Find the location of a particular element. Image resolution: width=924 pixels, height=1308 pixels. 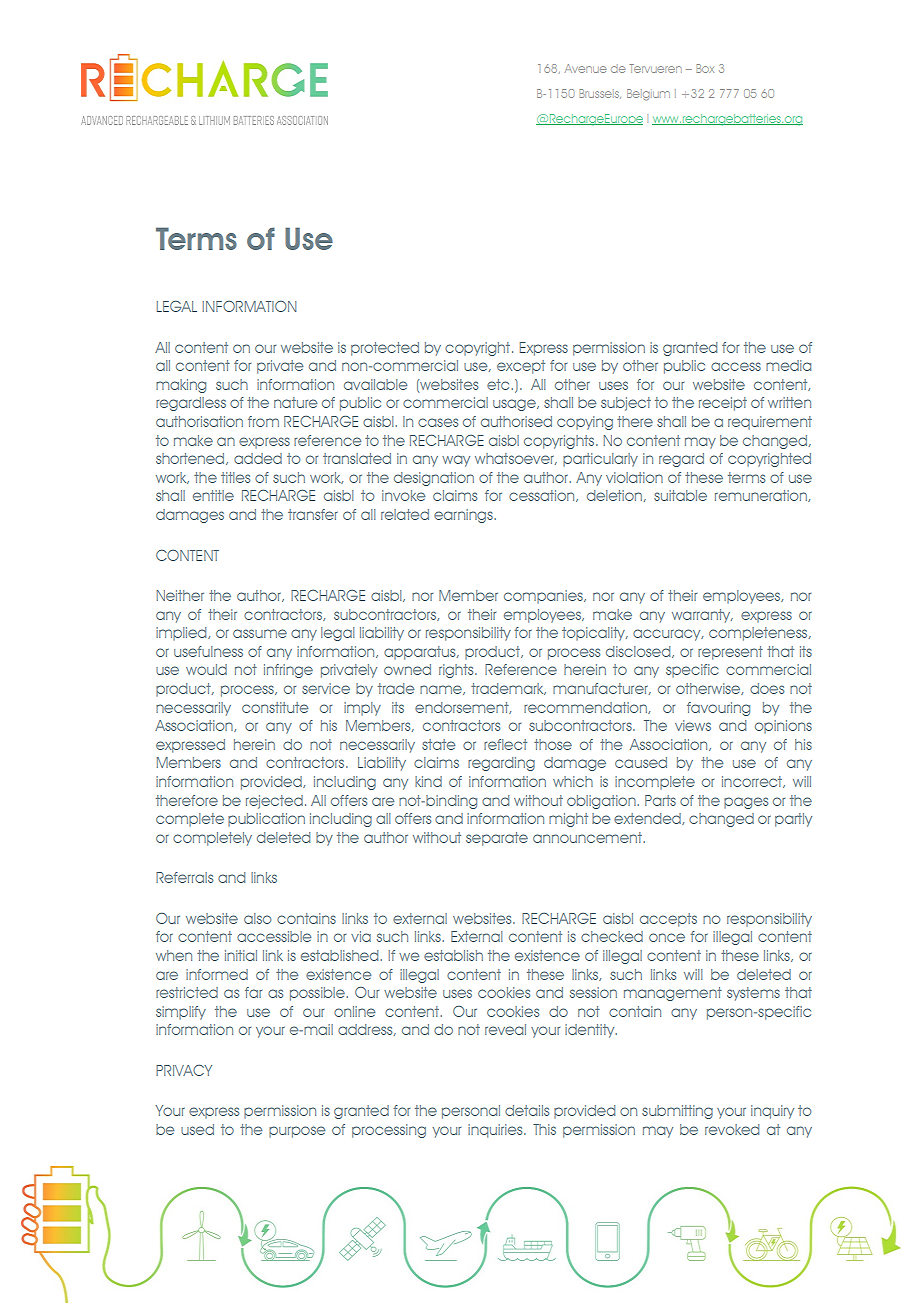

Box is located at coordinates (705, 68).
